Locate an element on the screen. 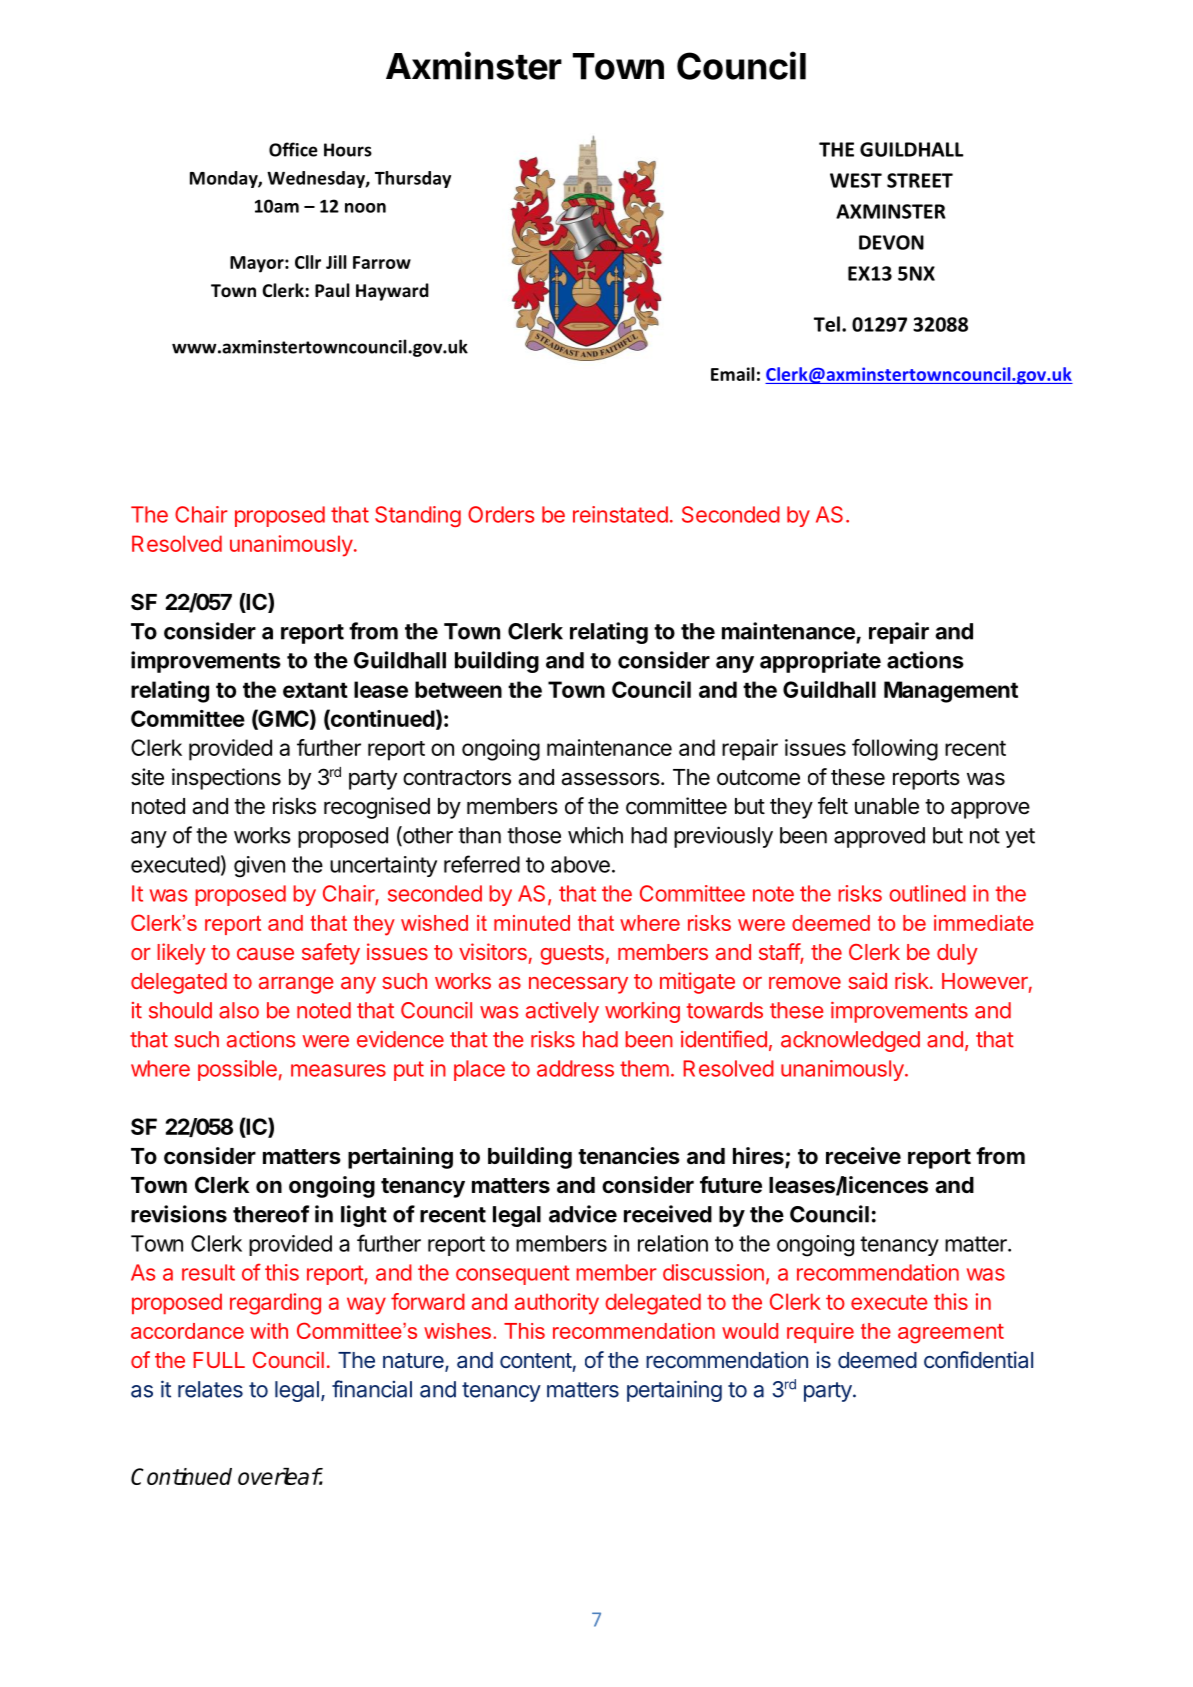  Office is located at coordinates (293, 149).
